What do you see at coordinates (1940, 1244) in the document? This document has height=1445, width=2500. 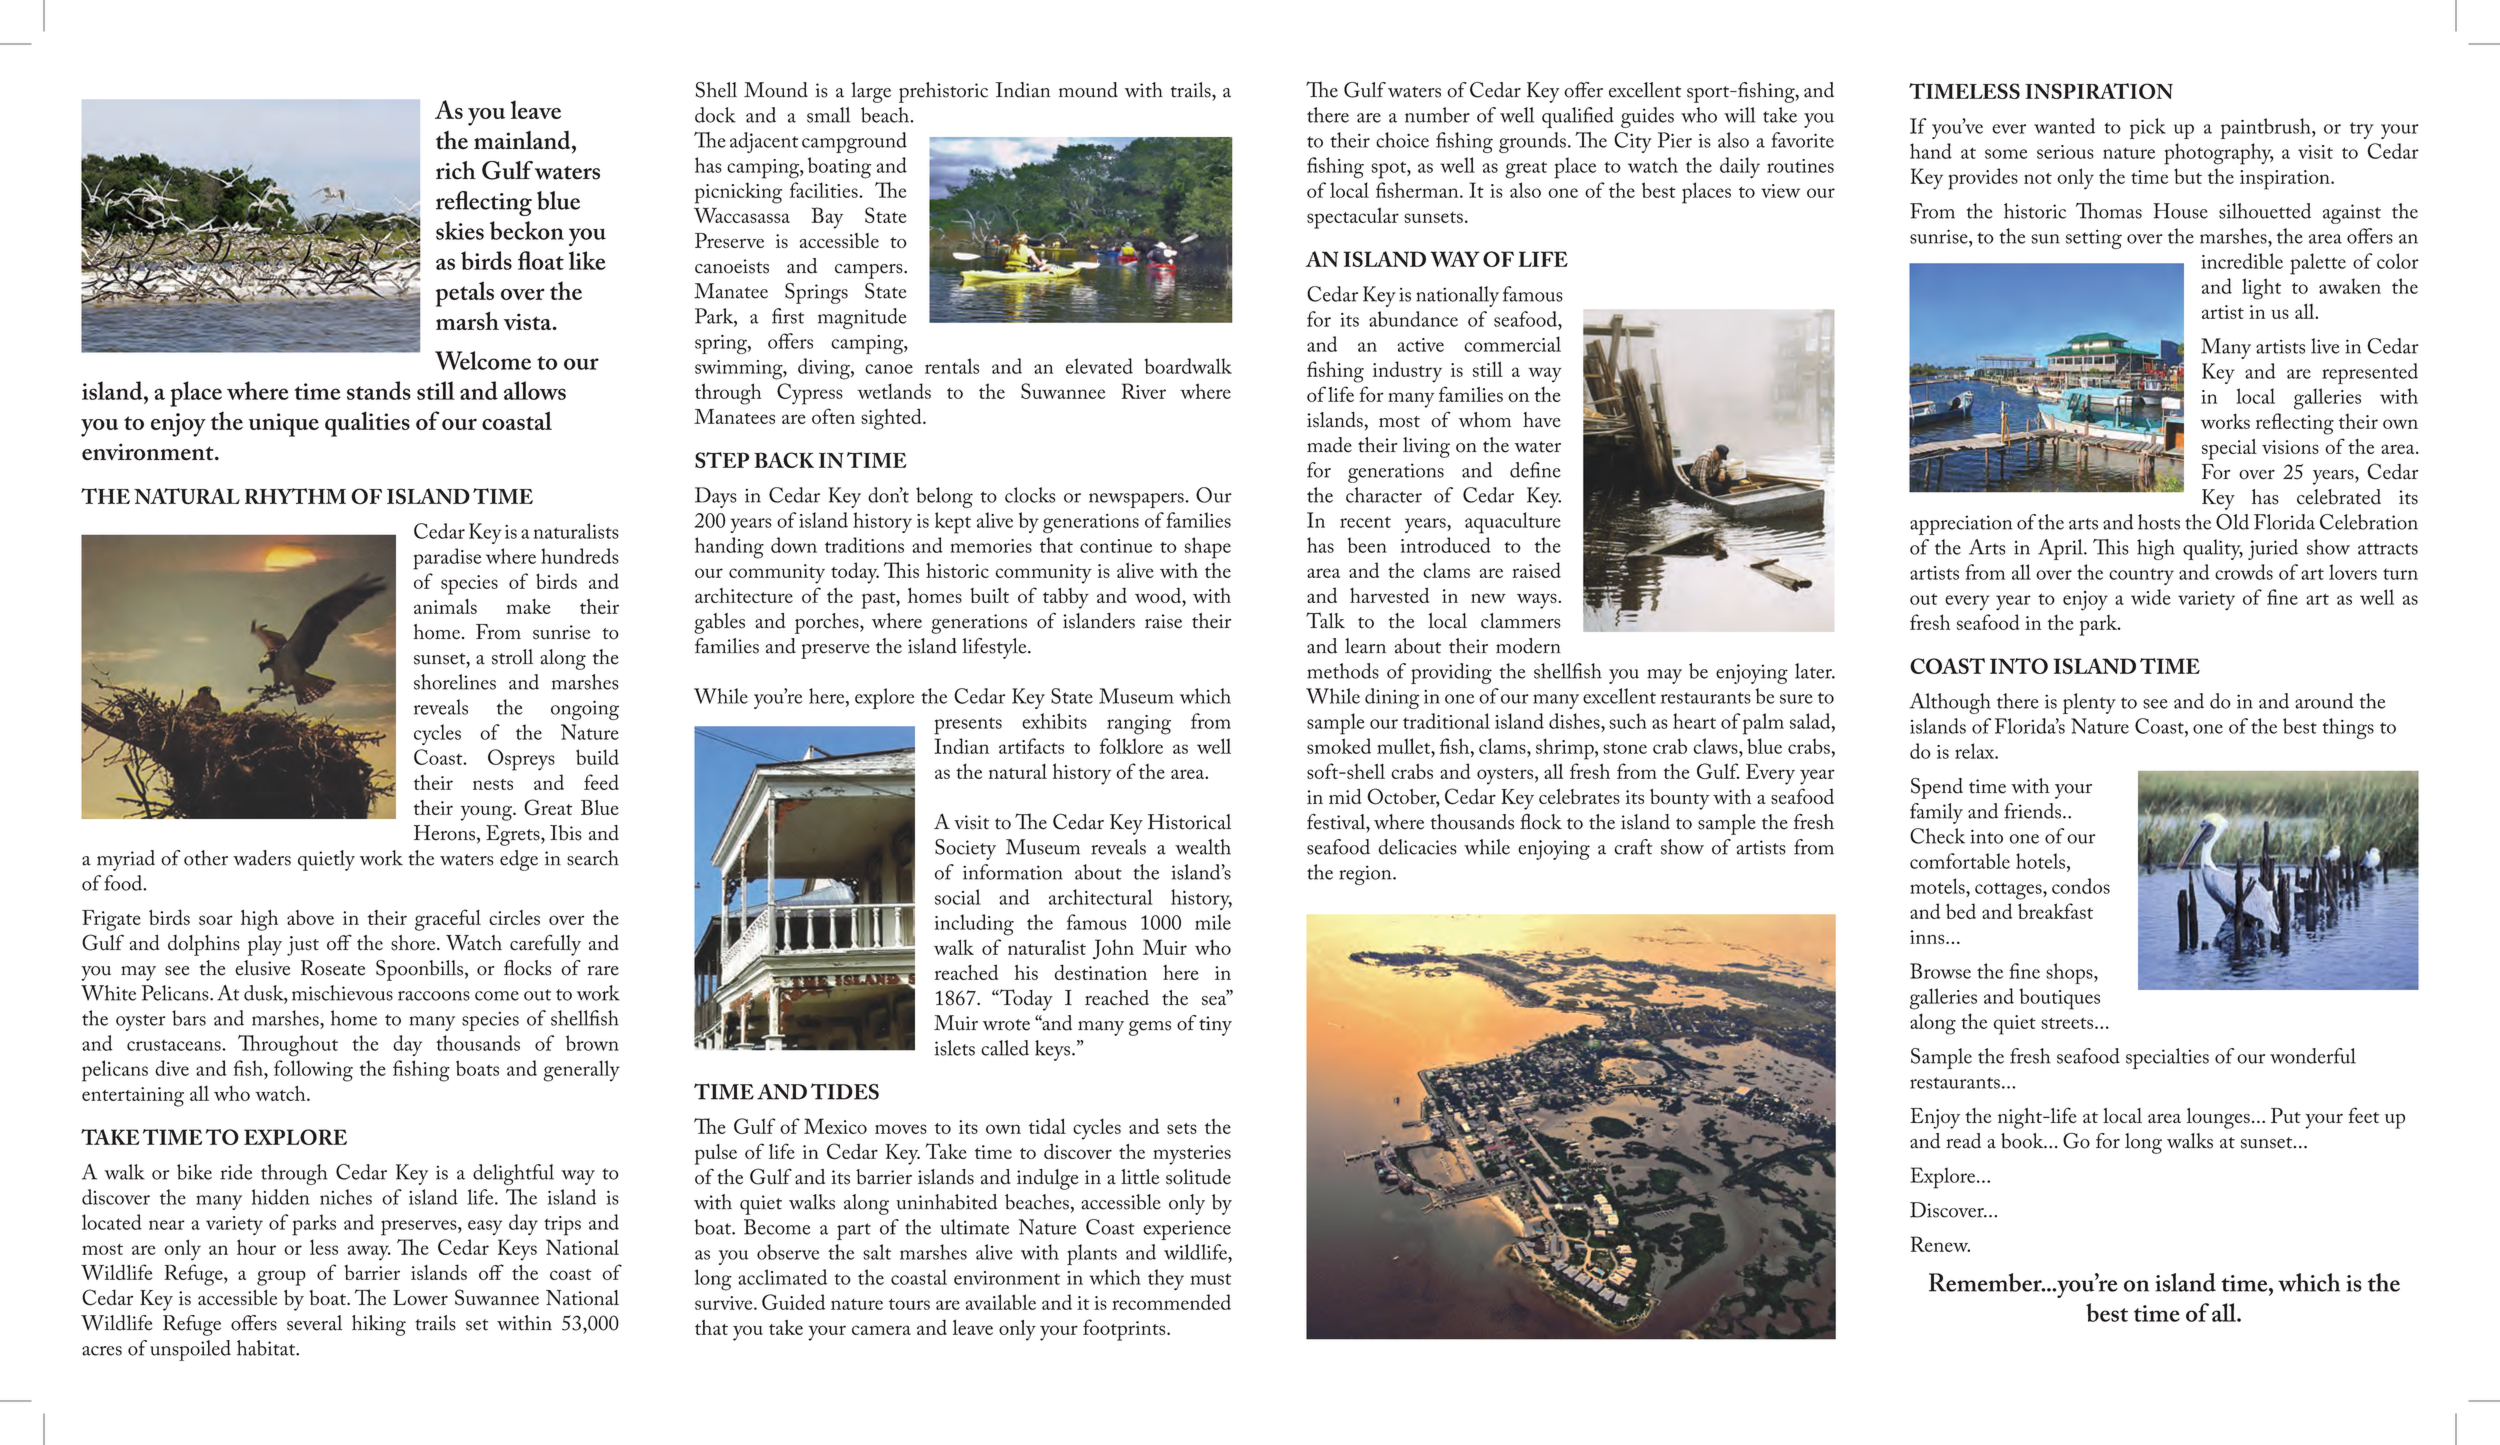 I see `Renew` at bounding box center [1940, 1244].
